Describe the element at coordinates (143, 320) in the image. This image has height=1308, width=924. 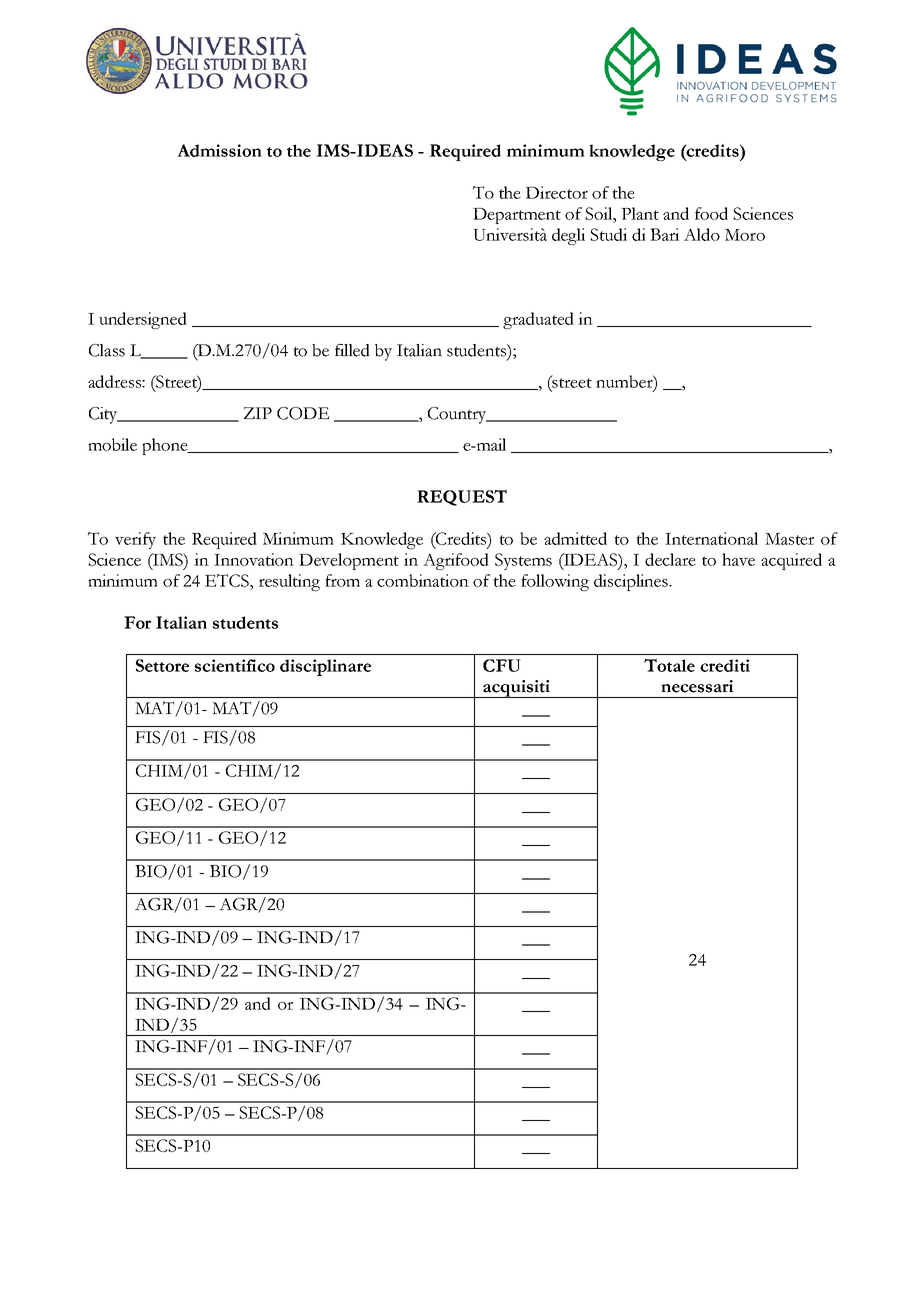
I see `undersigned` at that location.
